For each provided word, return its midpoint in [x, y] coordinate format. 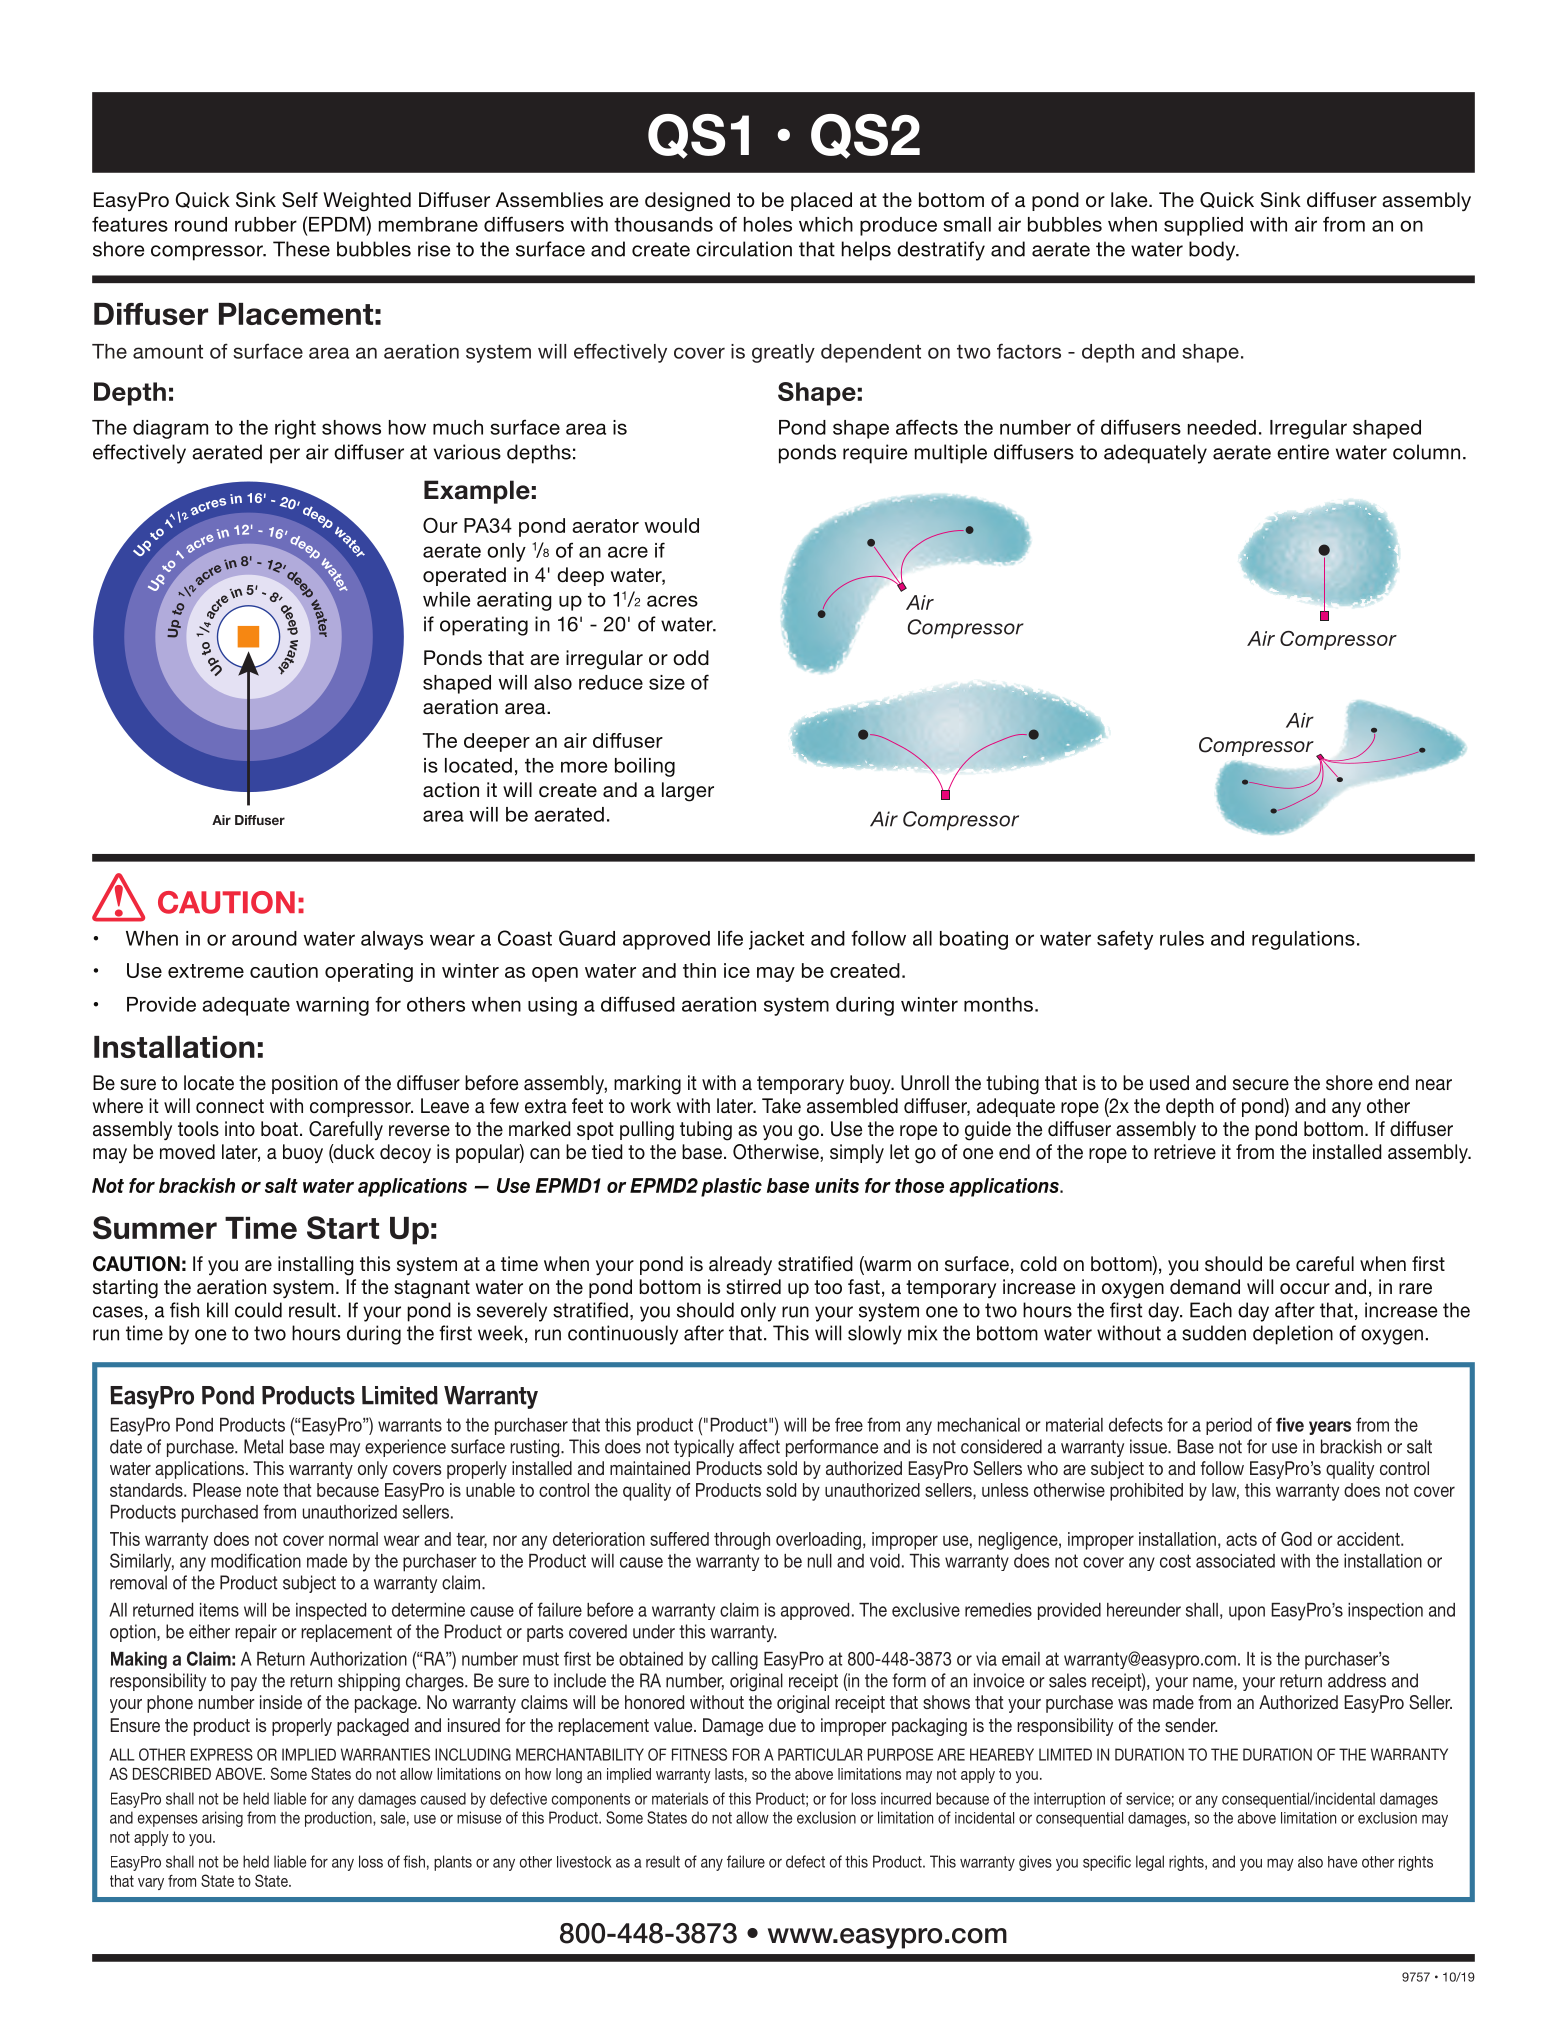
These [301, 249]
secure [1261, 1084]
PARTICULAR [820, 1754]
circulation [744, 249]
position [305, 1084]
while [446, 599]
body [1213, 251]
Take [781, 1105]
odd [691, 657]
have [1342, 1862]
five [1290, 1425]
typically [704, 1448]
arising [222, 1819]
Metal [263, 1446]
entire [1303, 452]
